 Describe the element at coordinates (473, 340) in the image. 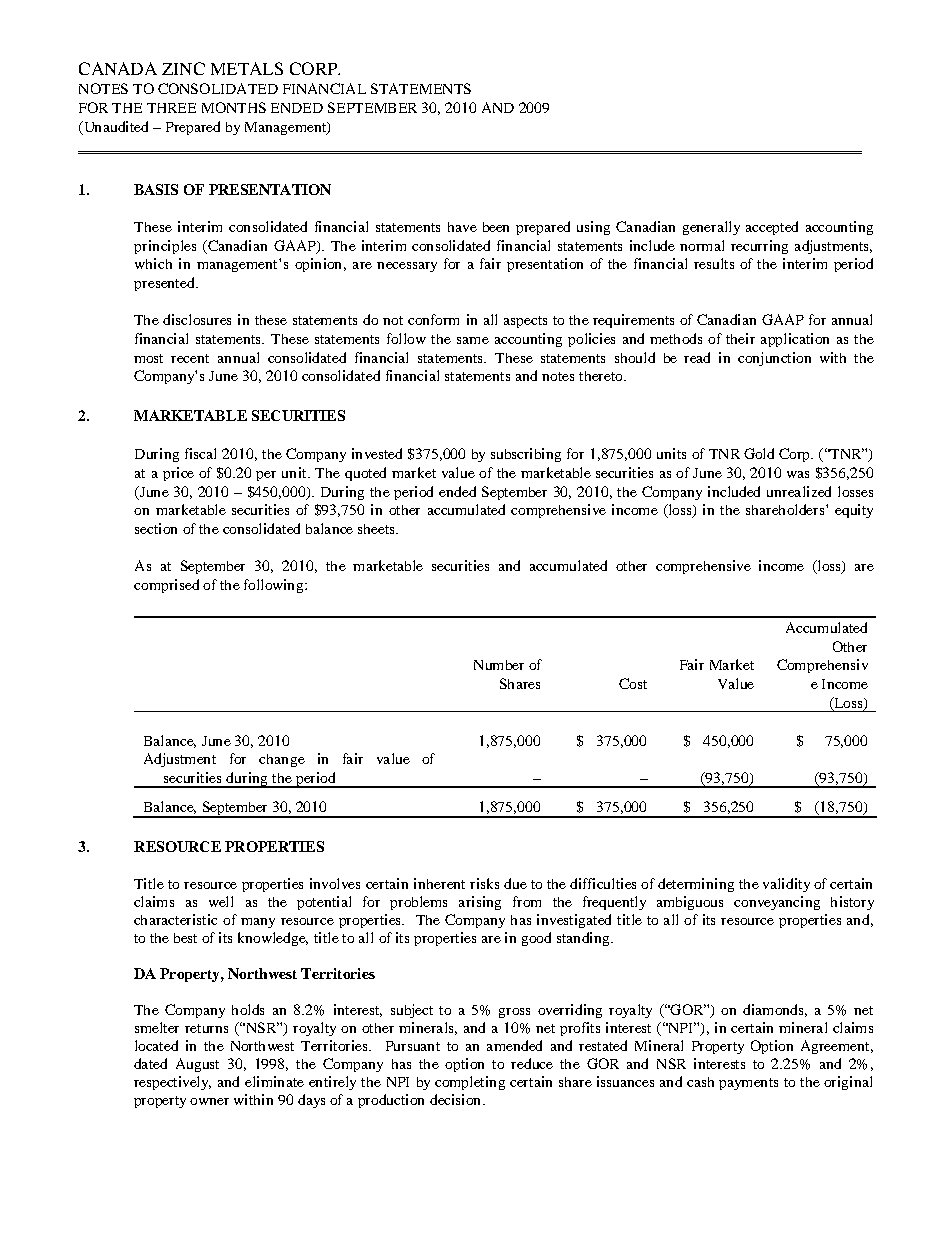

I see `same` at that location.
